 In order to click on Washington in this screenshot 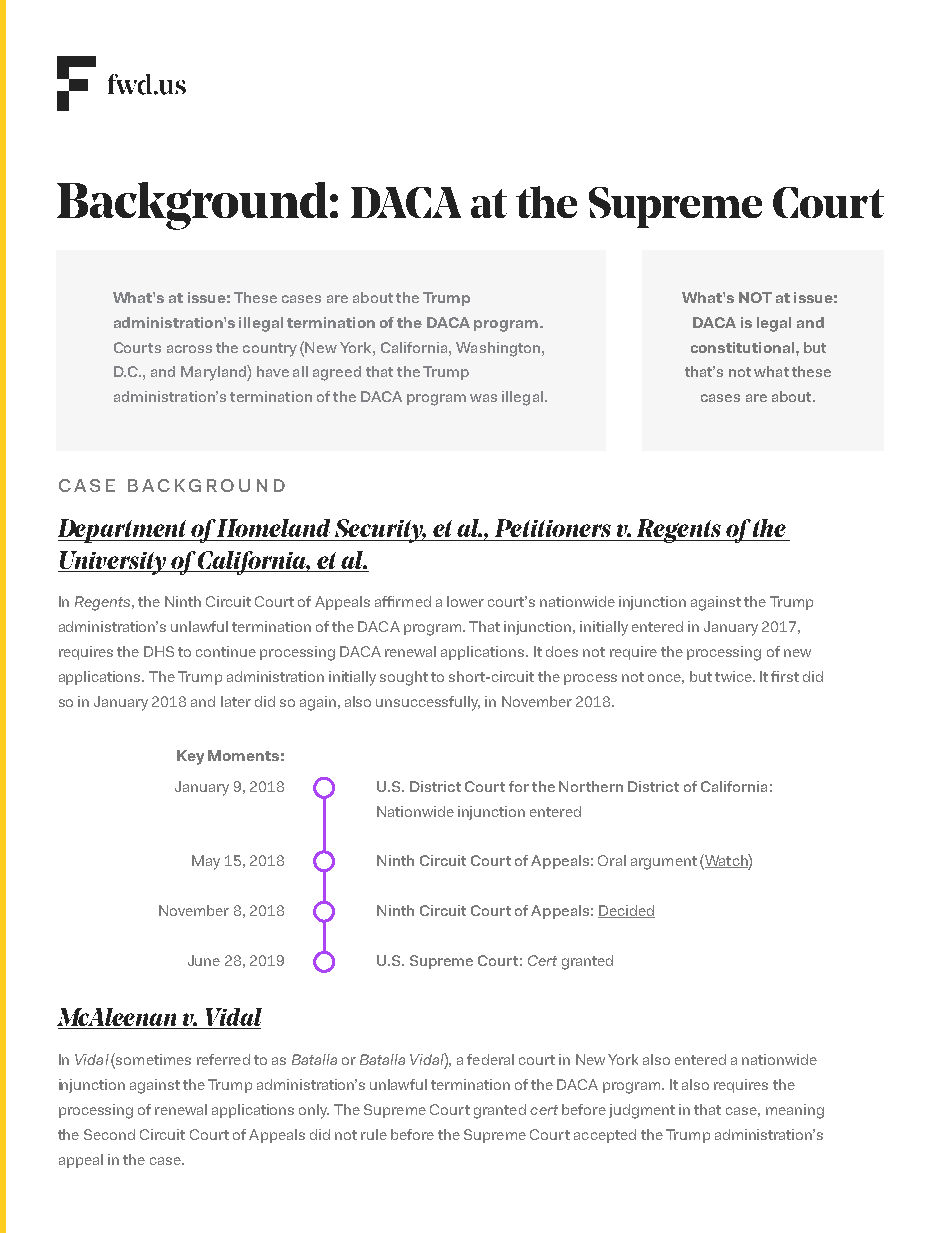, I will do `click(499, 349)`.
